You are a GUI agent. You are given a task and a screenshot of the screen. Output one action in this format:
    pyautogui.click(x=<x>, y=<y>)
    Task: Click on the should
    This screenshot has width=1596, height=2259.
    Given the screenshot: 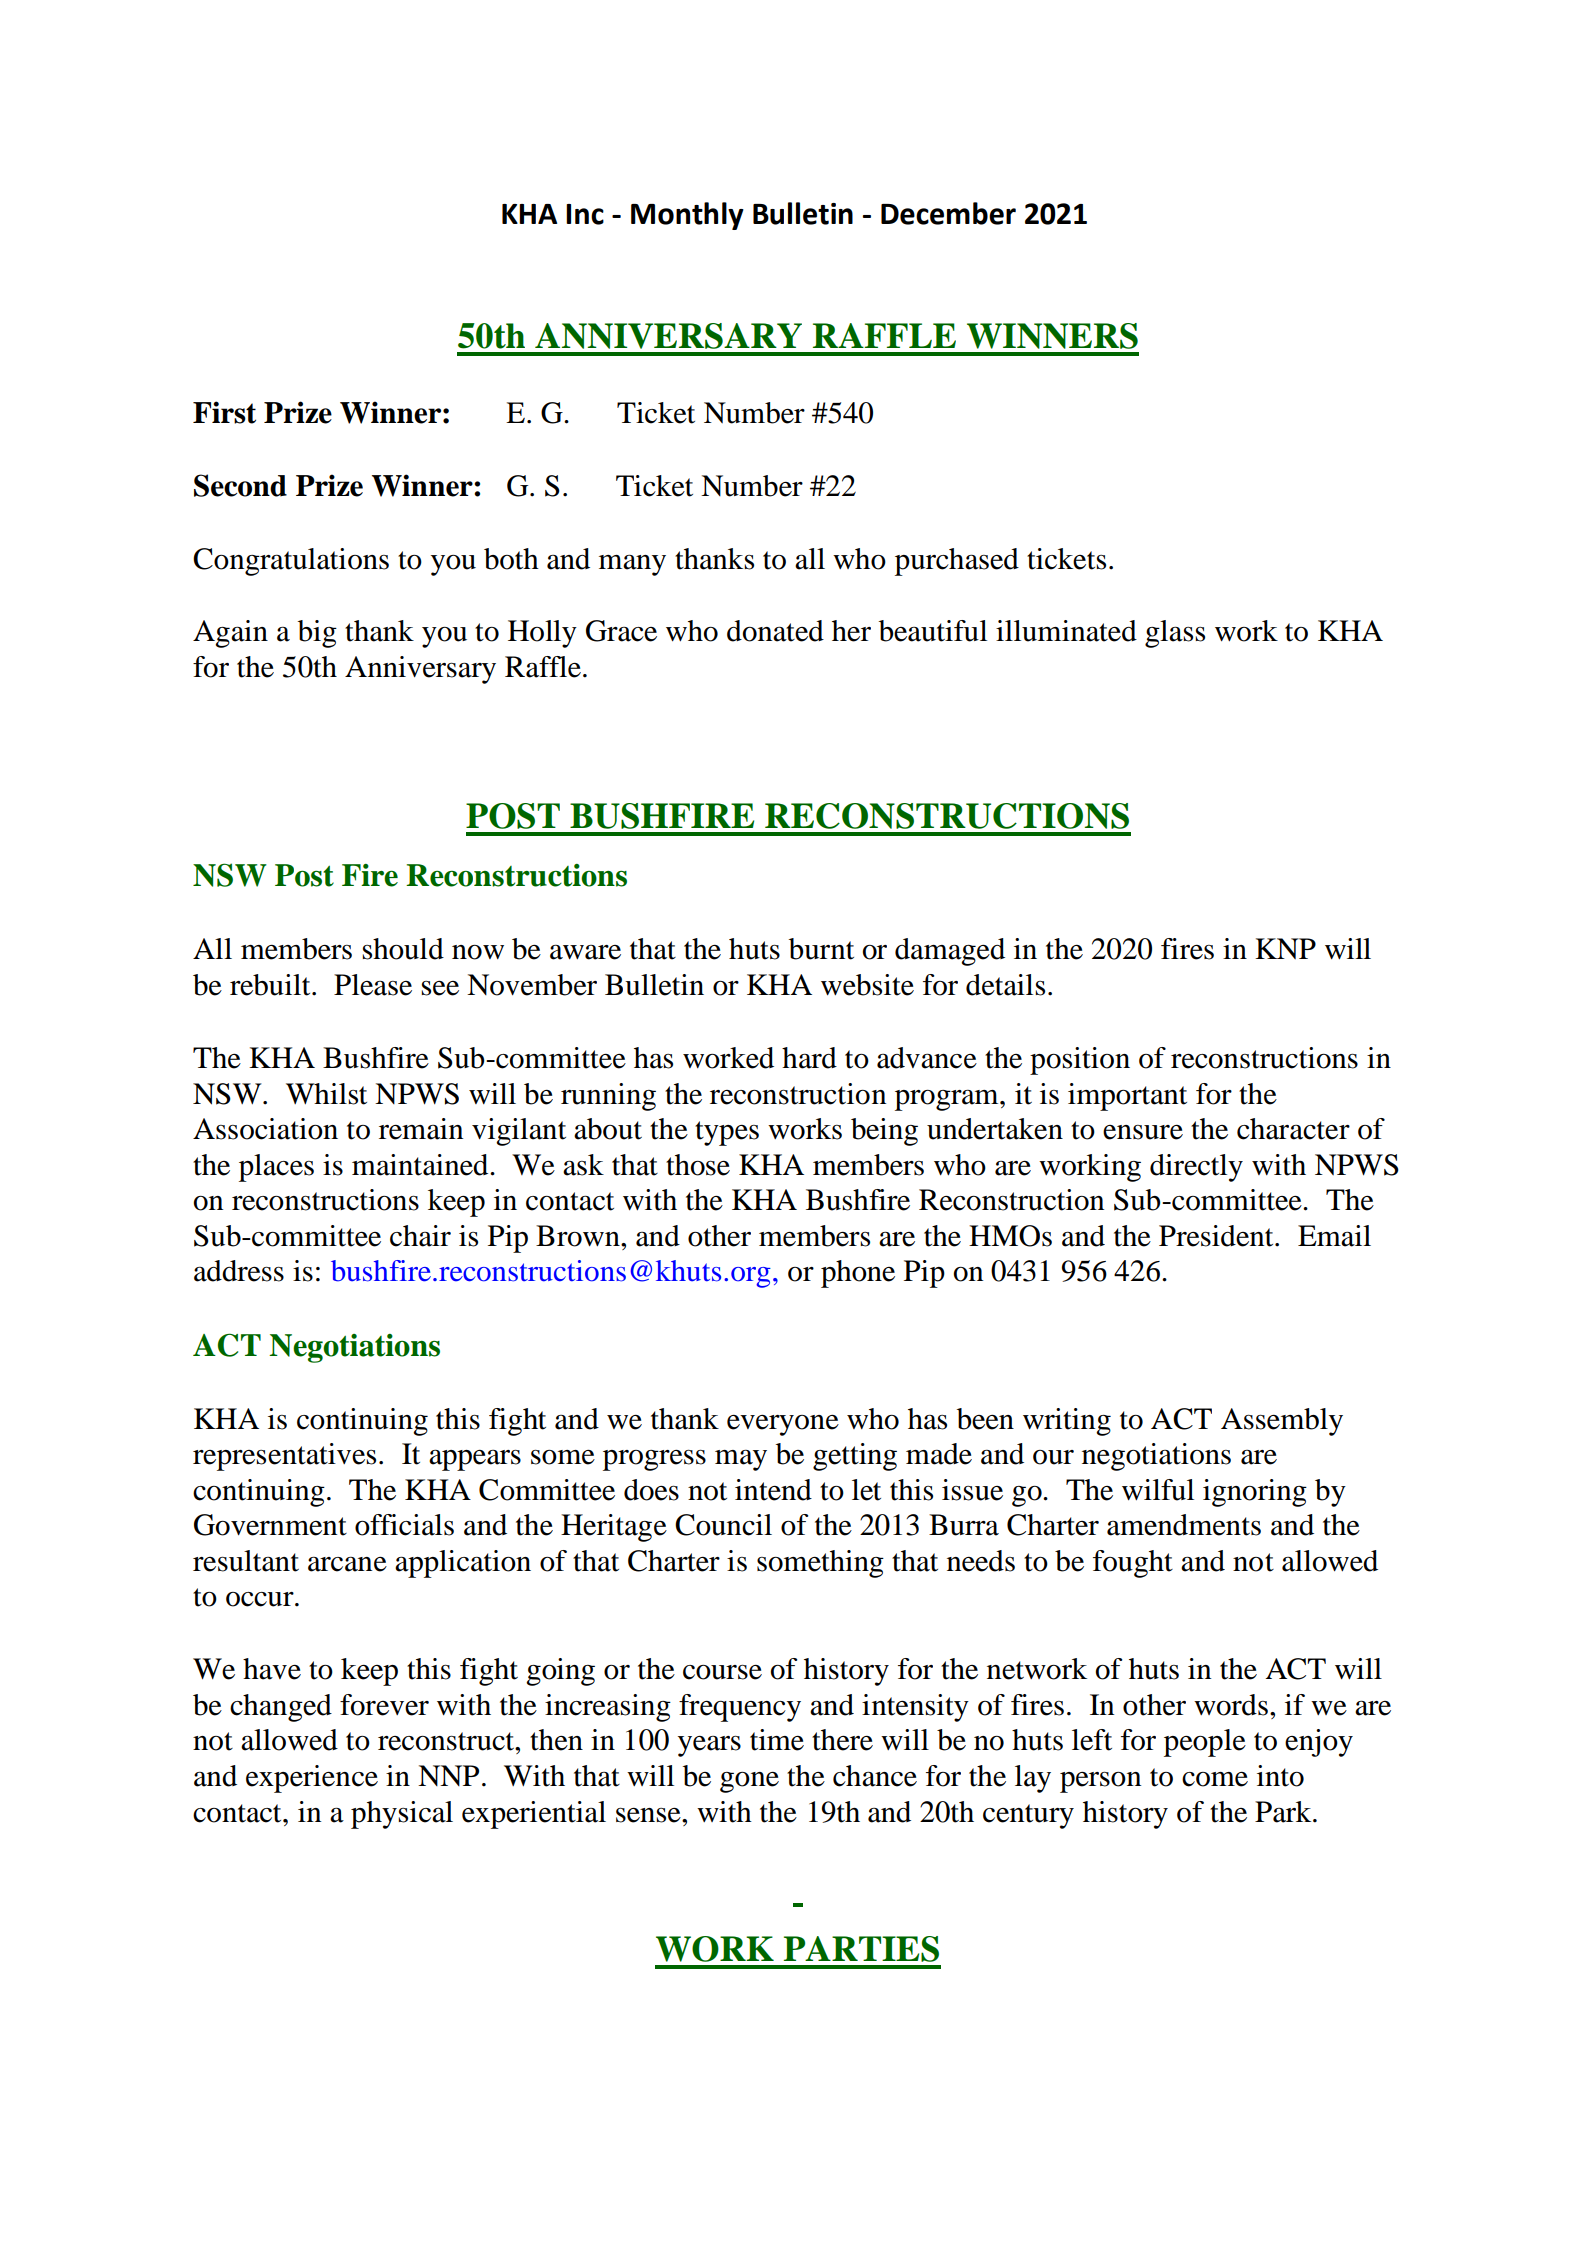 What is the action you would take?
    pyautogui.click(x=403, y=949)
